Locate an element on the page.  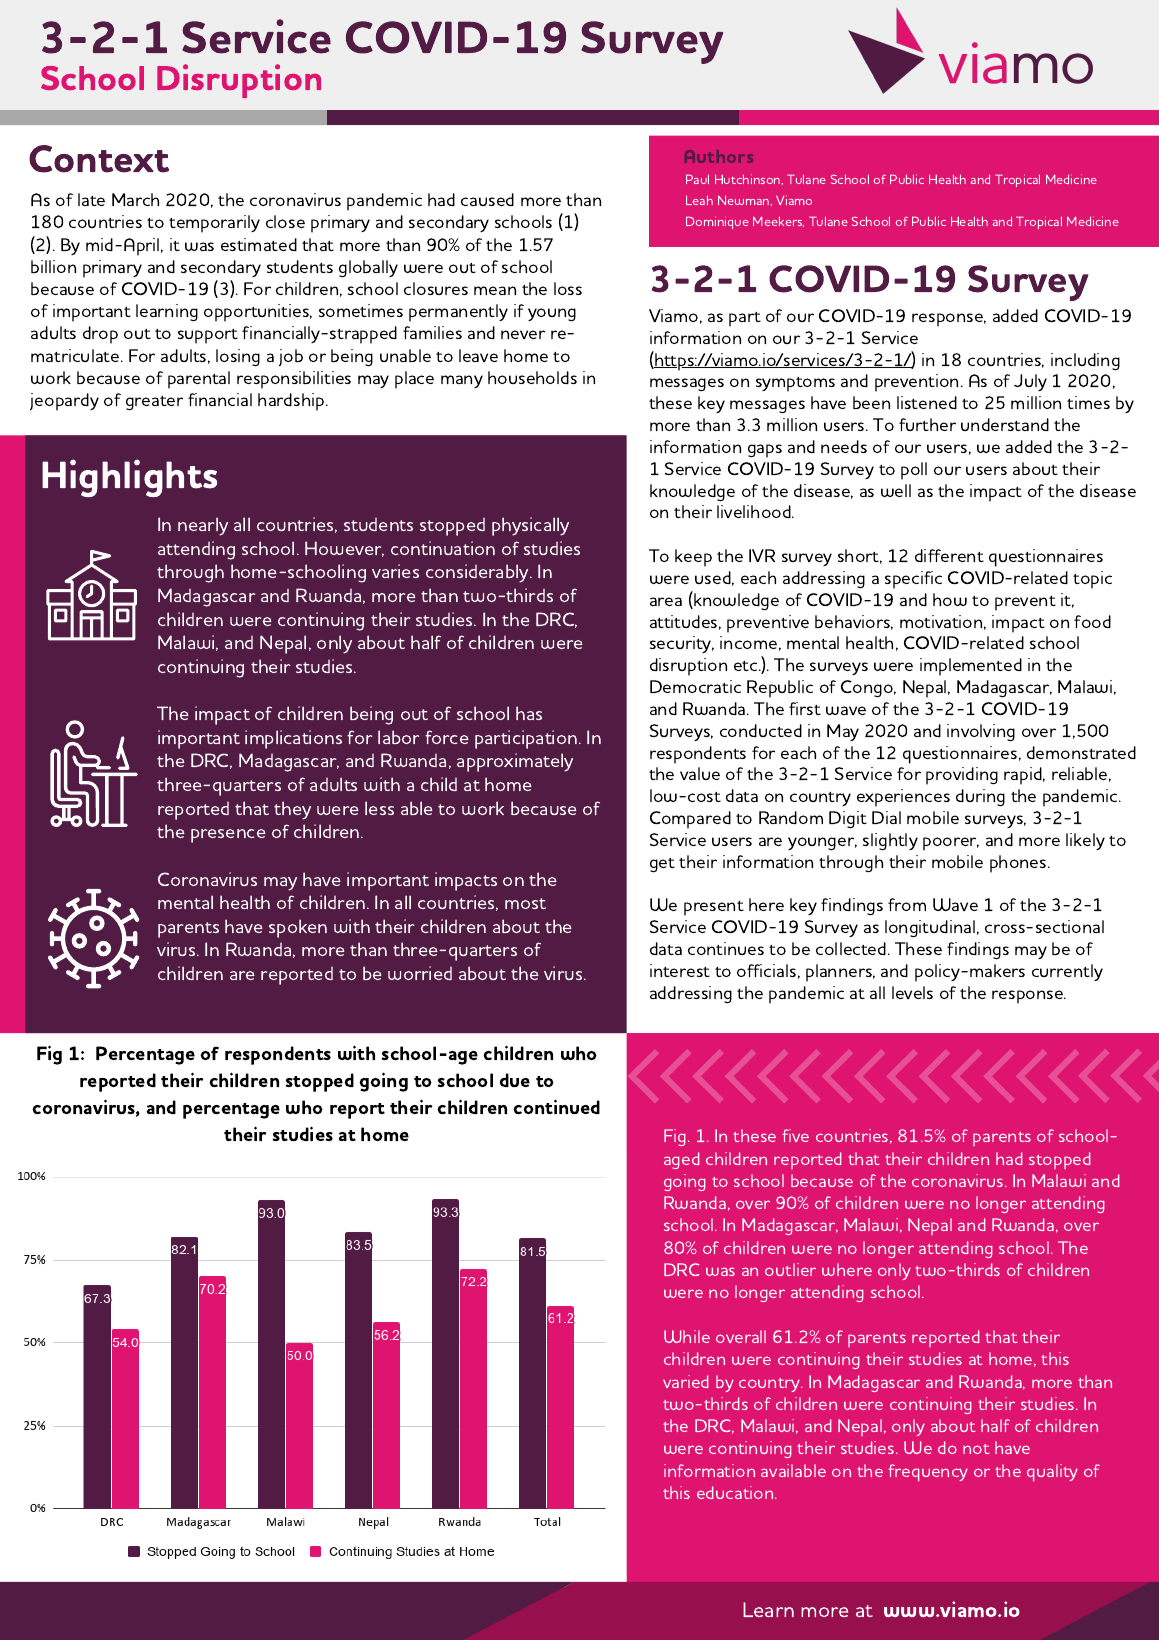
Leah is located at coordinates (699, 200).
